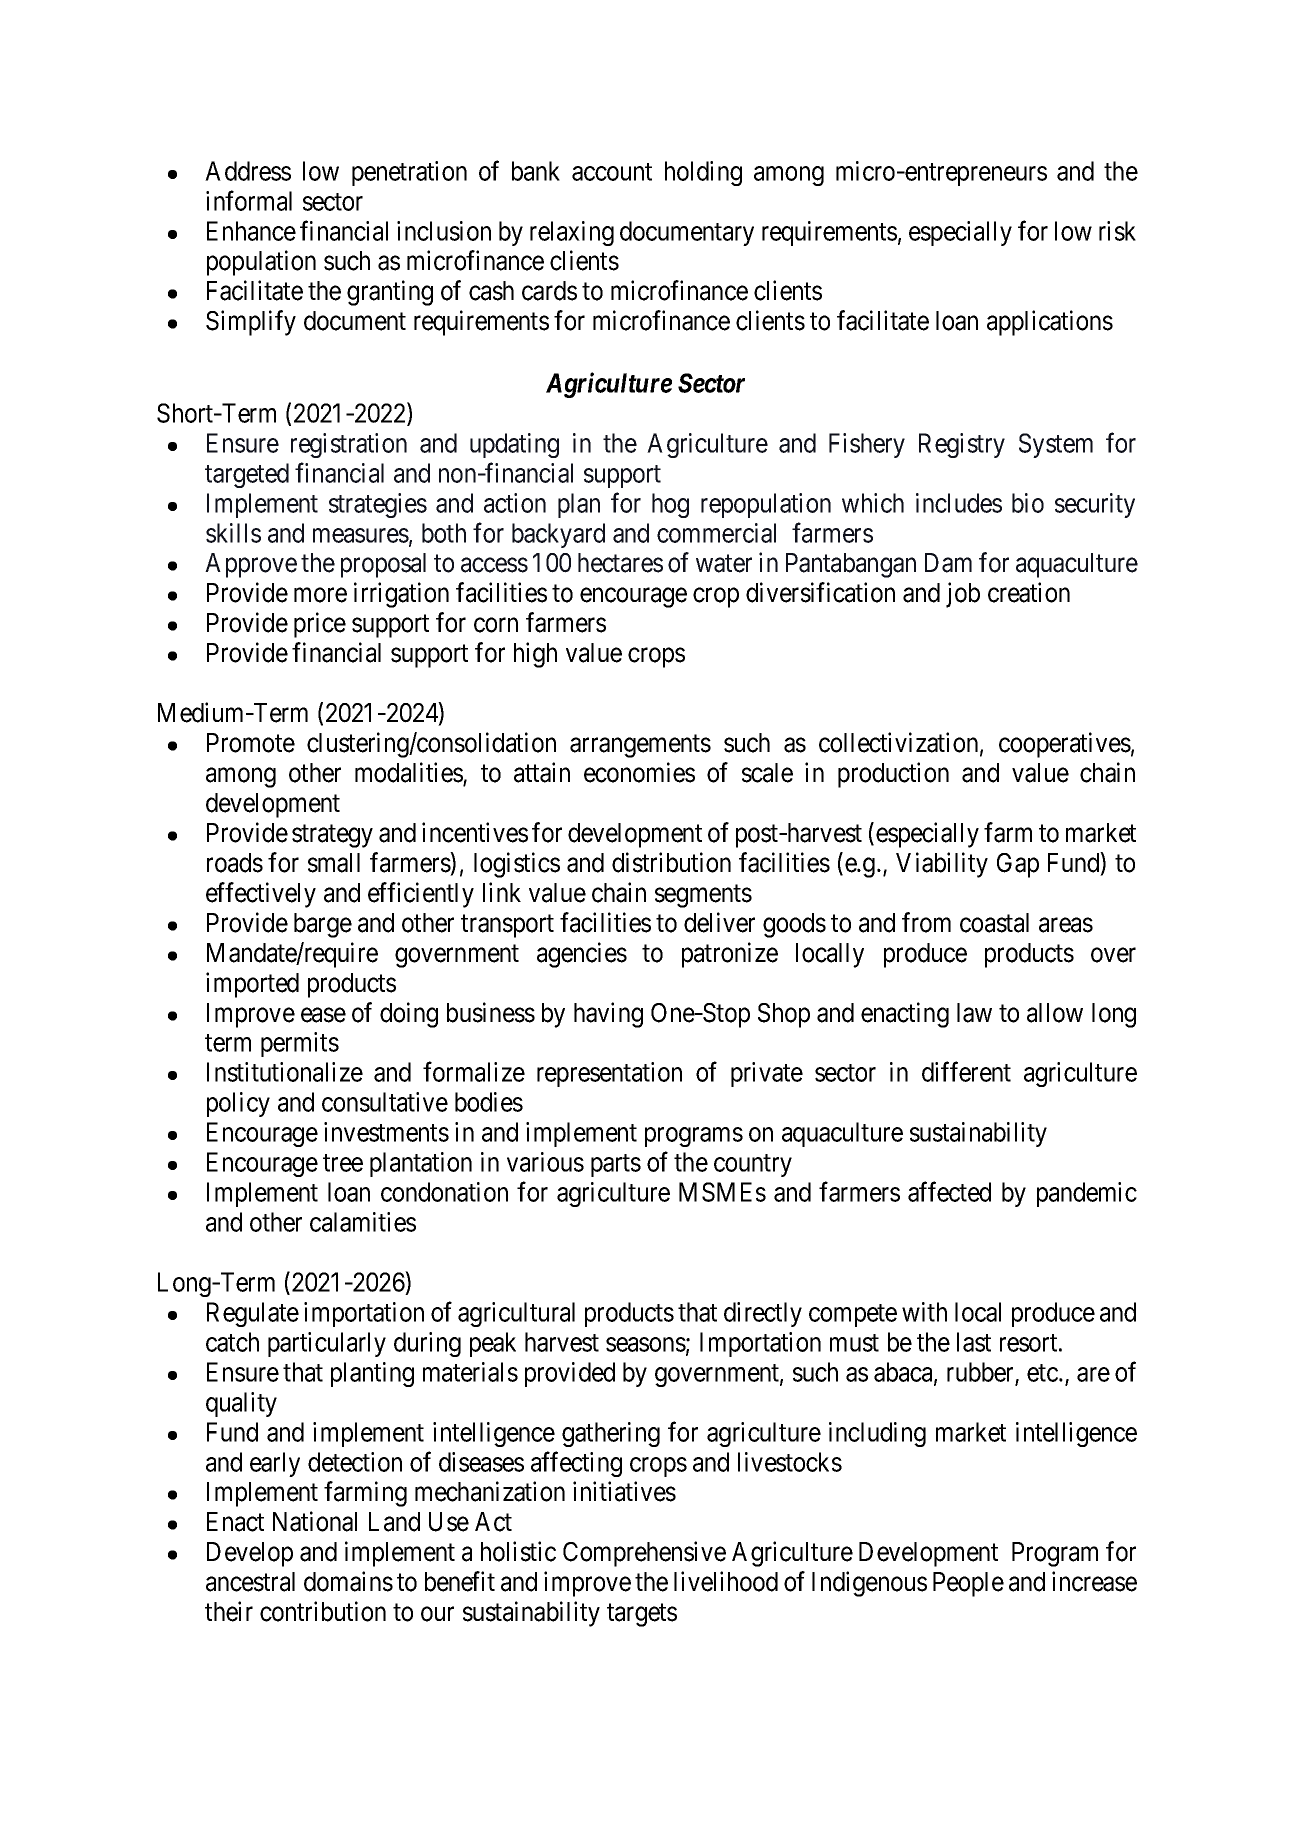 The width and height of the page is (1293, 1828). I want to click on Enhance, so click(251, 231).
